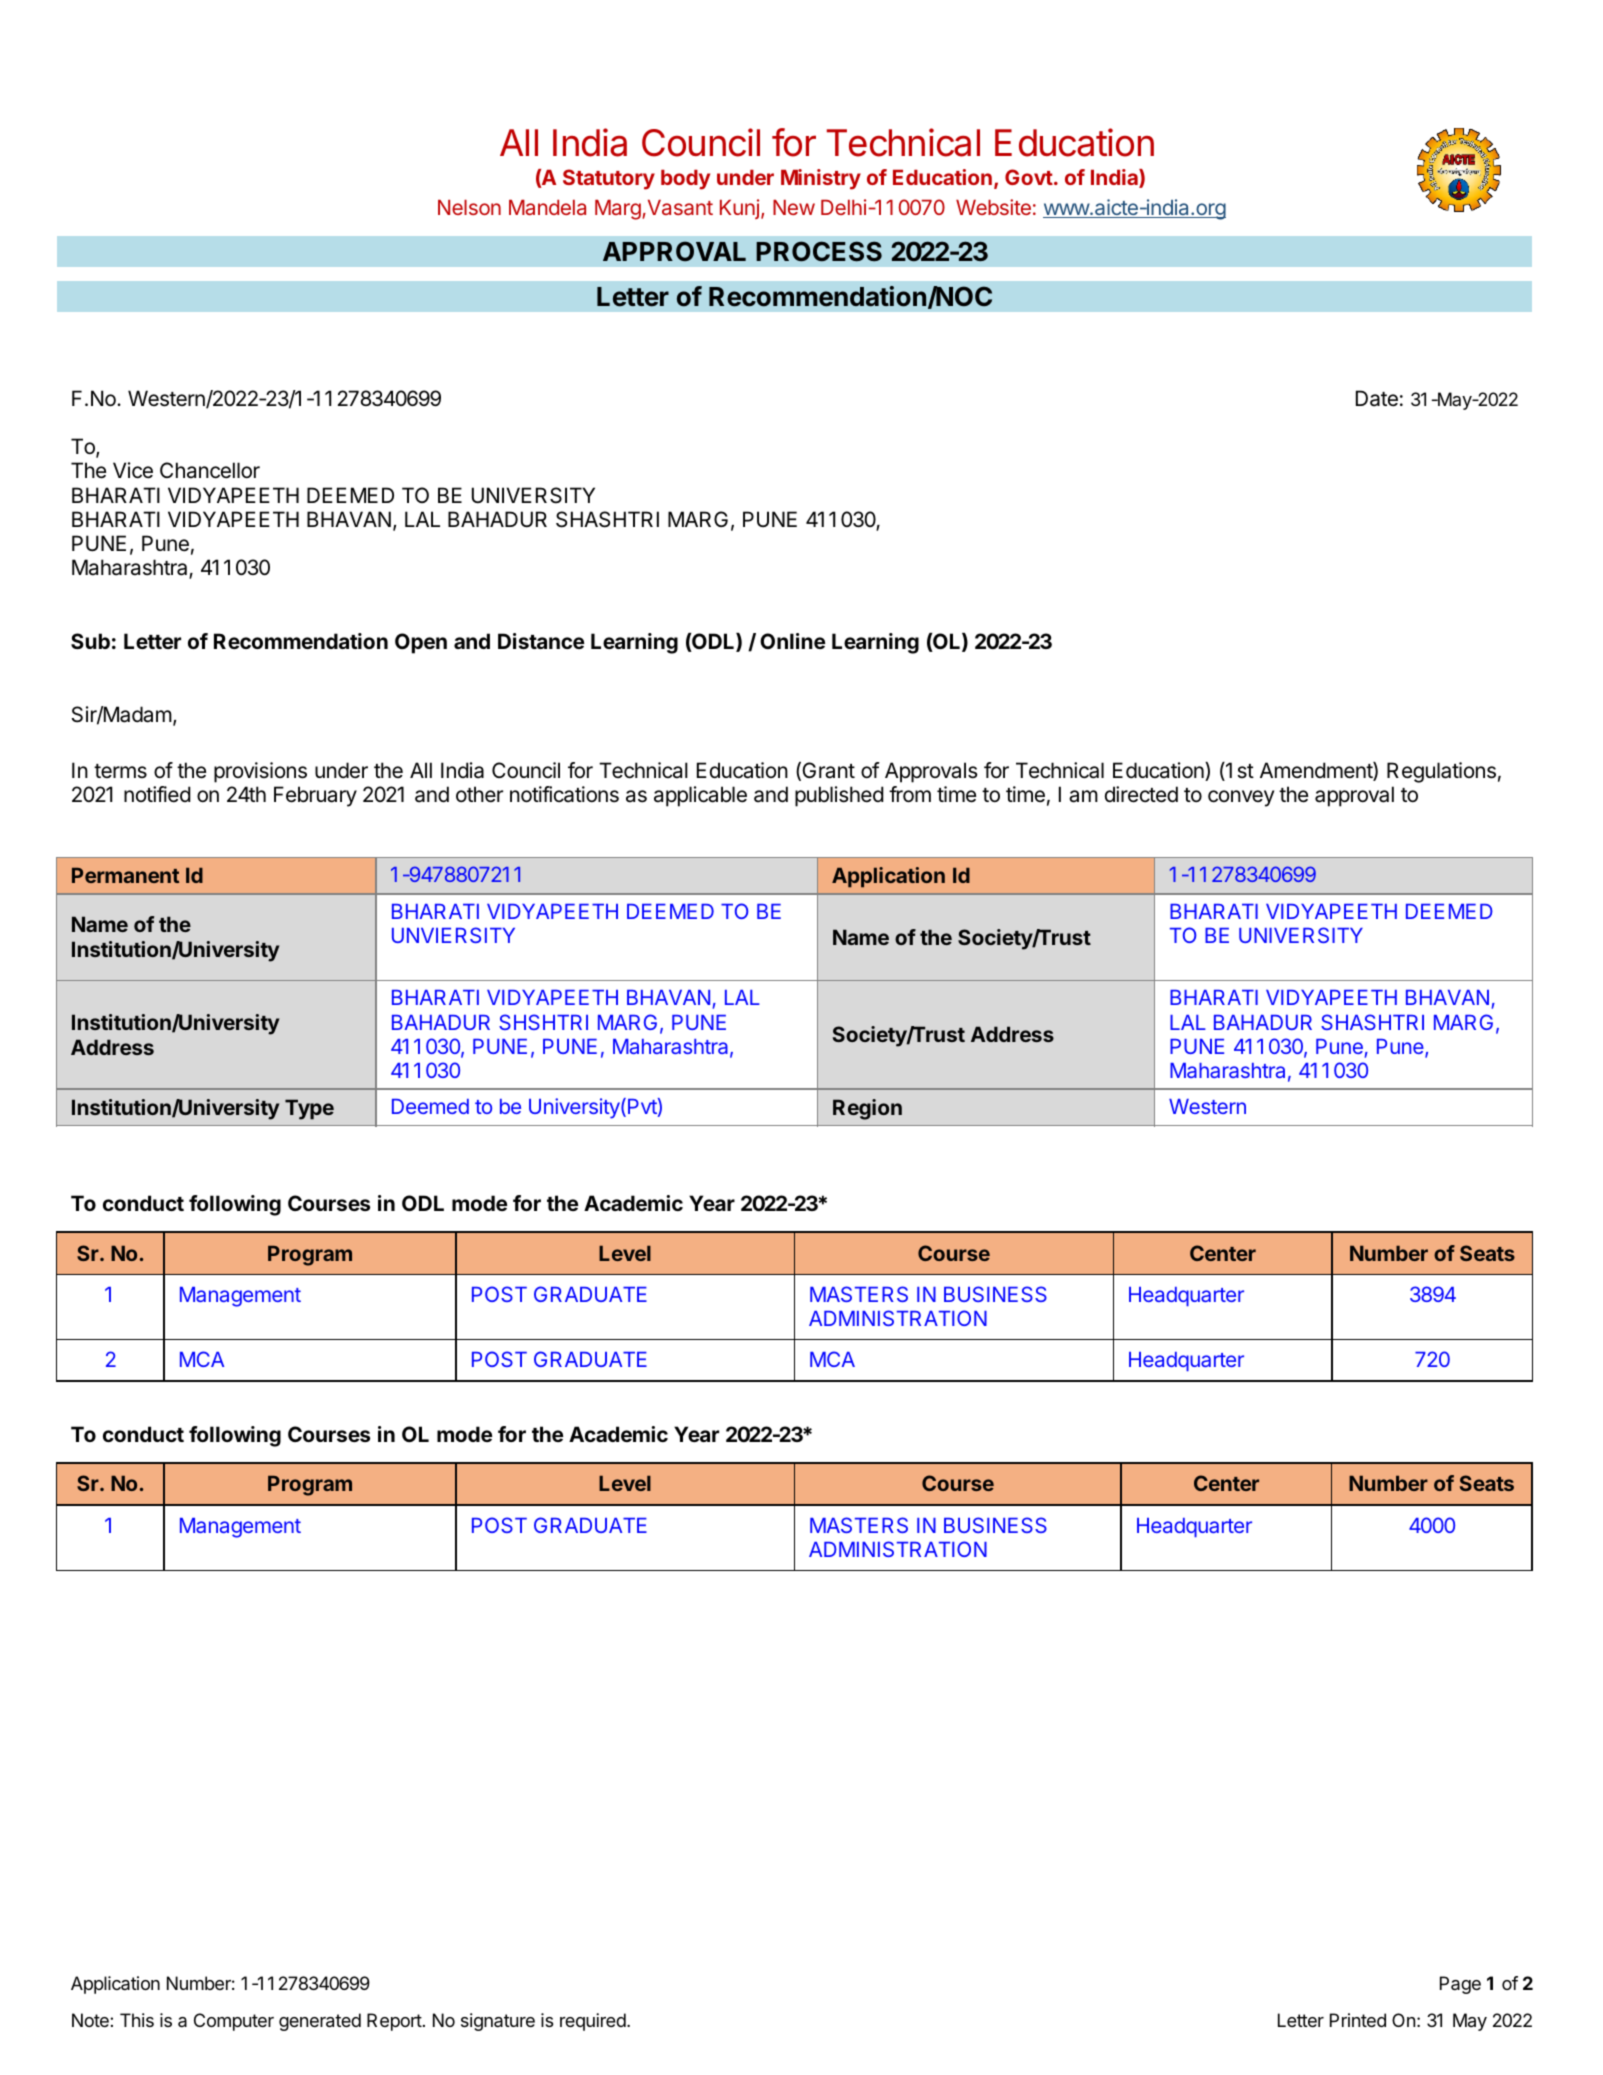 This screenshot has width=1603, height=2075. What do you see at coordinates (1241, 798) in the screenshot?
I see `convey` at bounding box center [1241, 798].
